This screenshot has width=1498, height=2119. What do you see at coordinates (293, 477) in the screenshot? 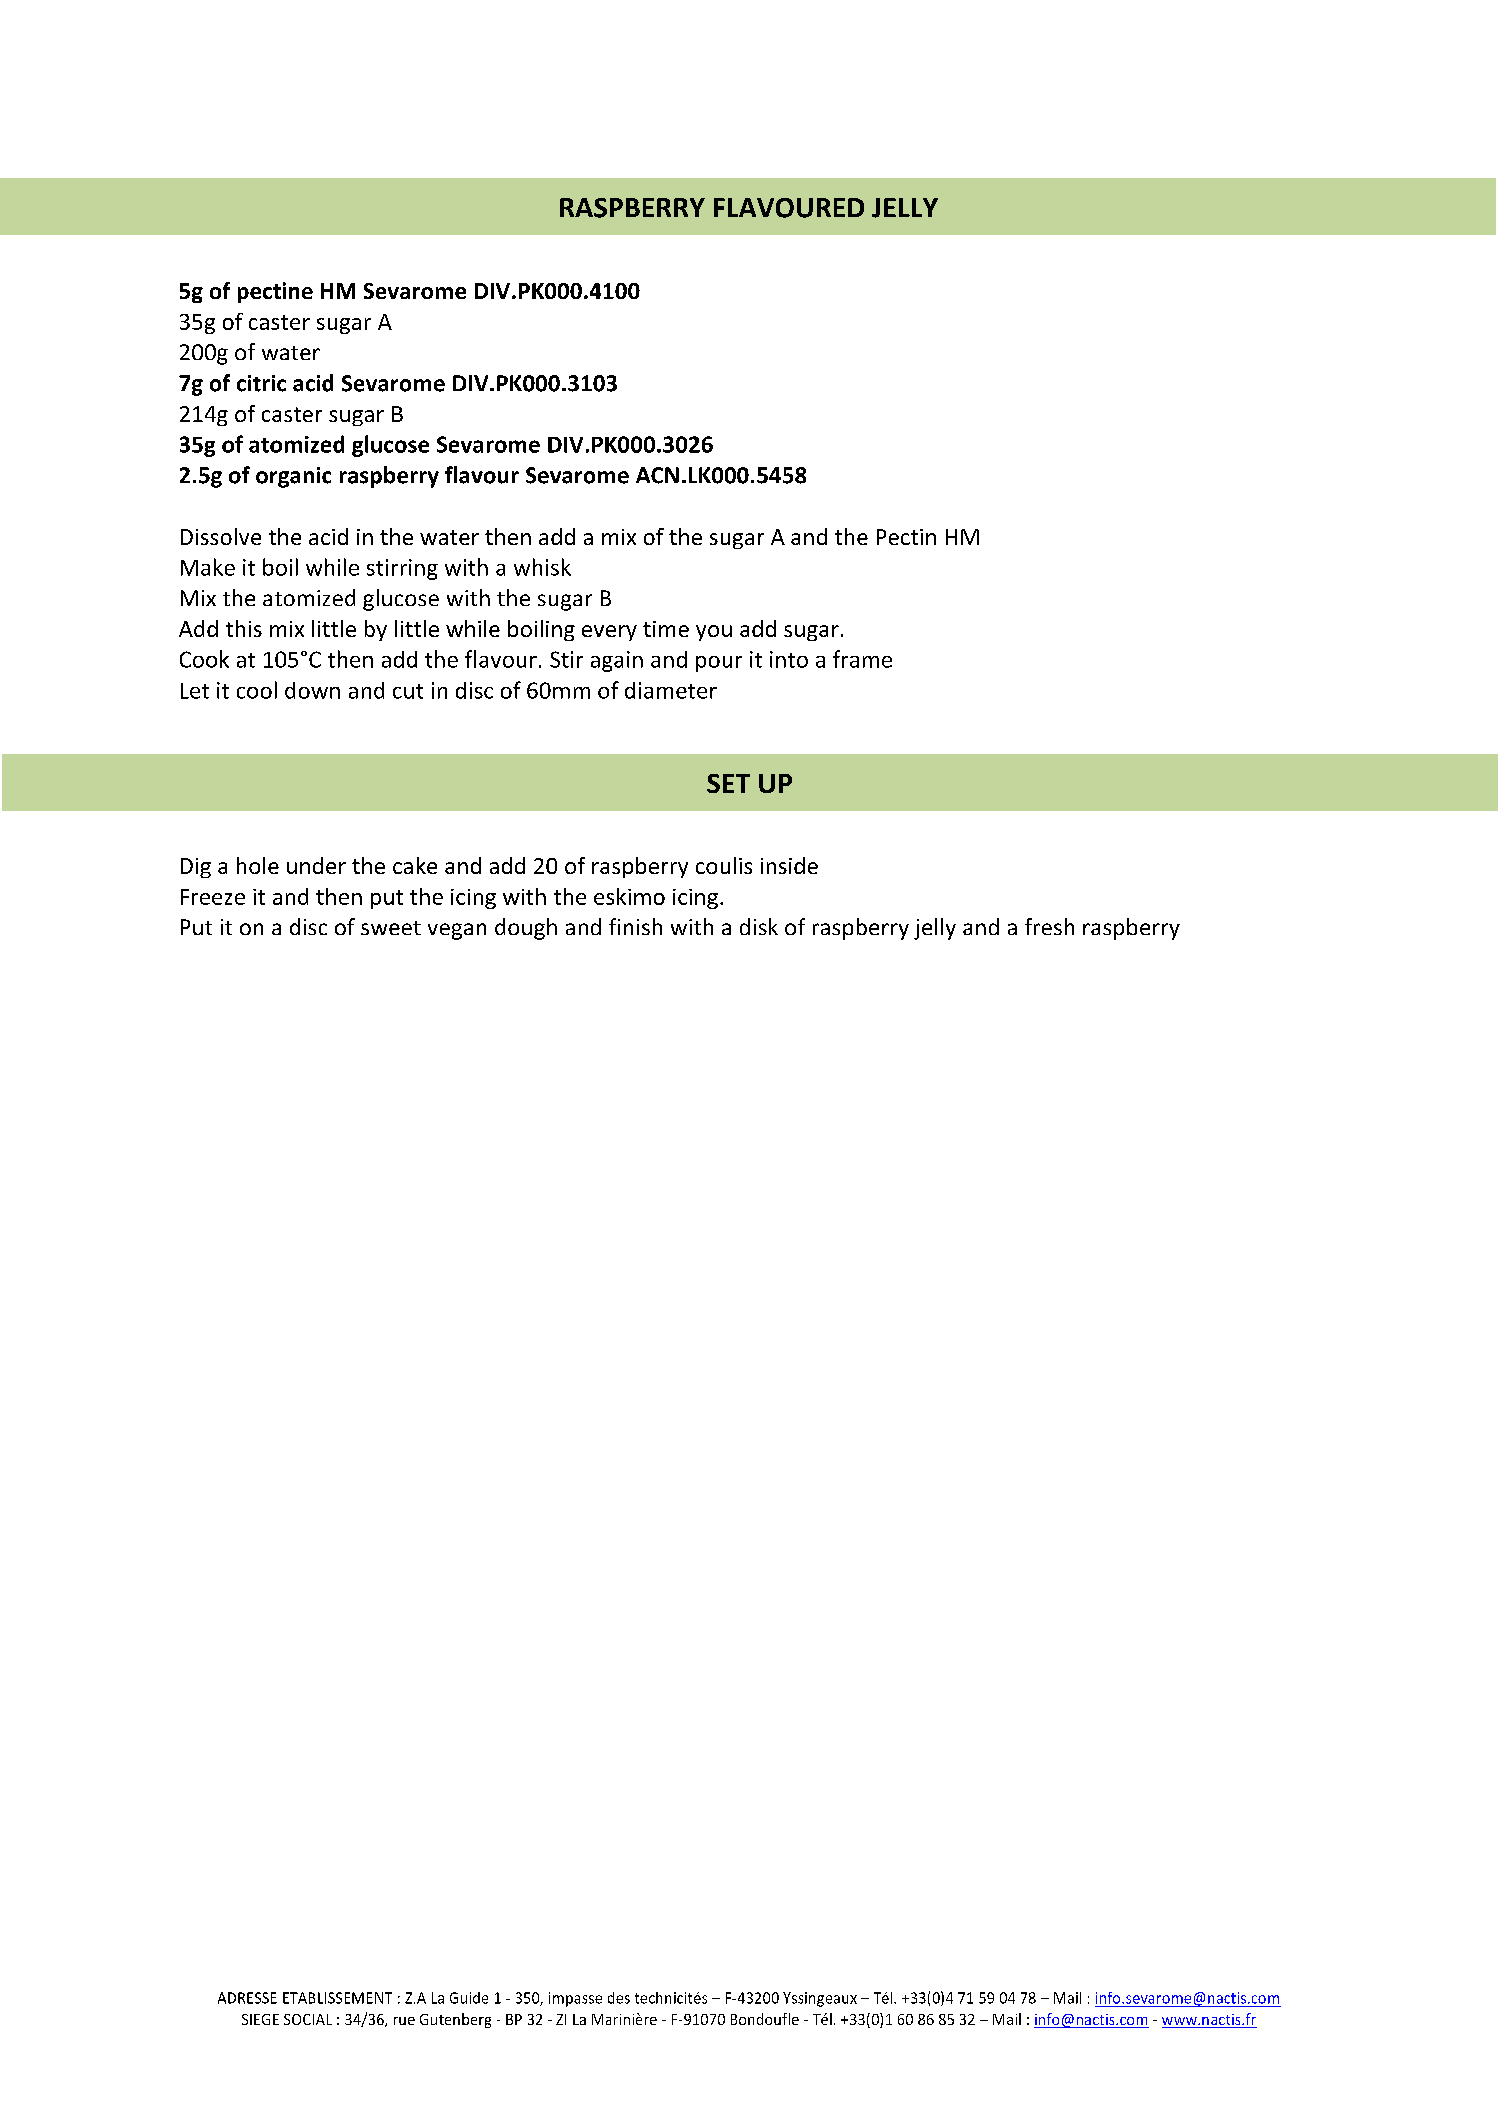
I see `organic` at bounding box center [293, 477].
